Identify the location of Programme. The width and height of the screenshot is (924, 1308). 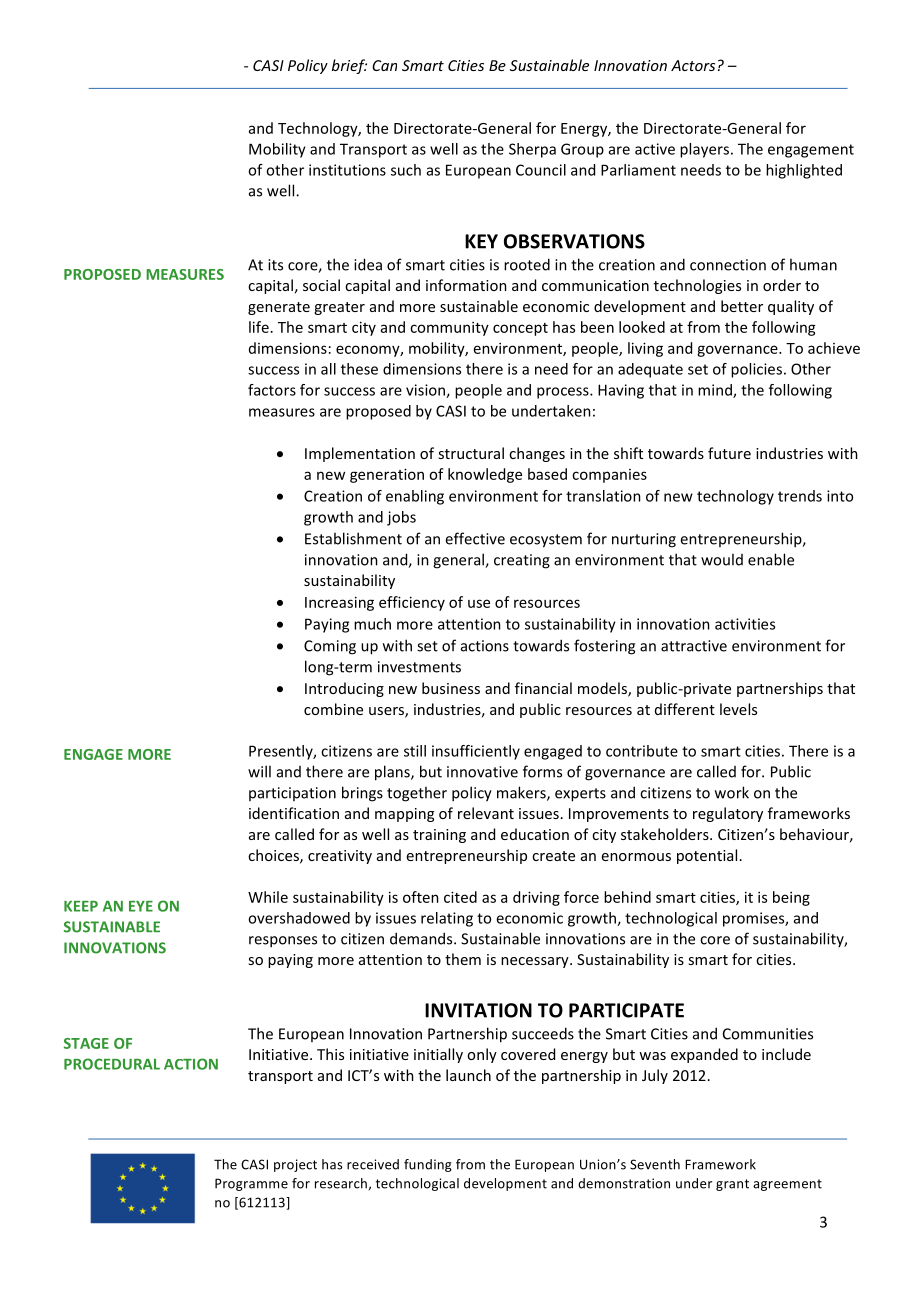
(251, 1184).
